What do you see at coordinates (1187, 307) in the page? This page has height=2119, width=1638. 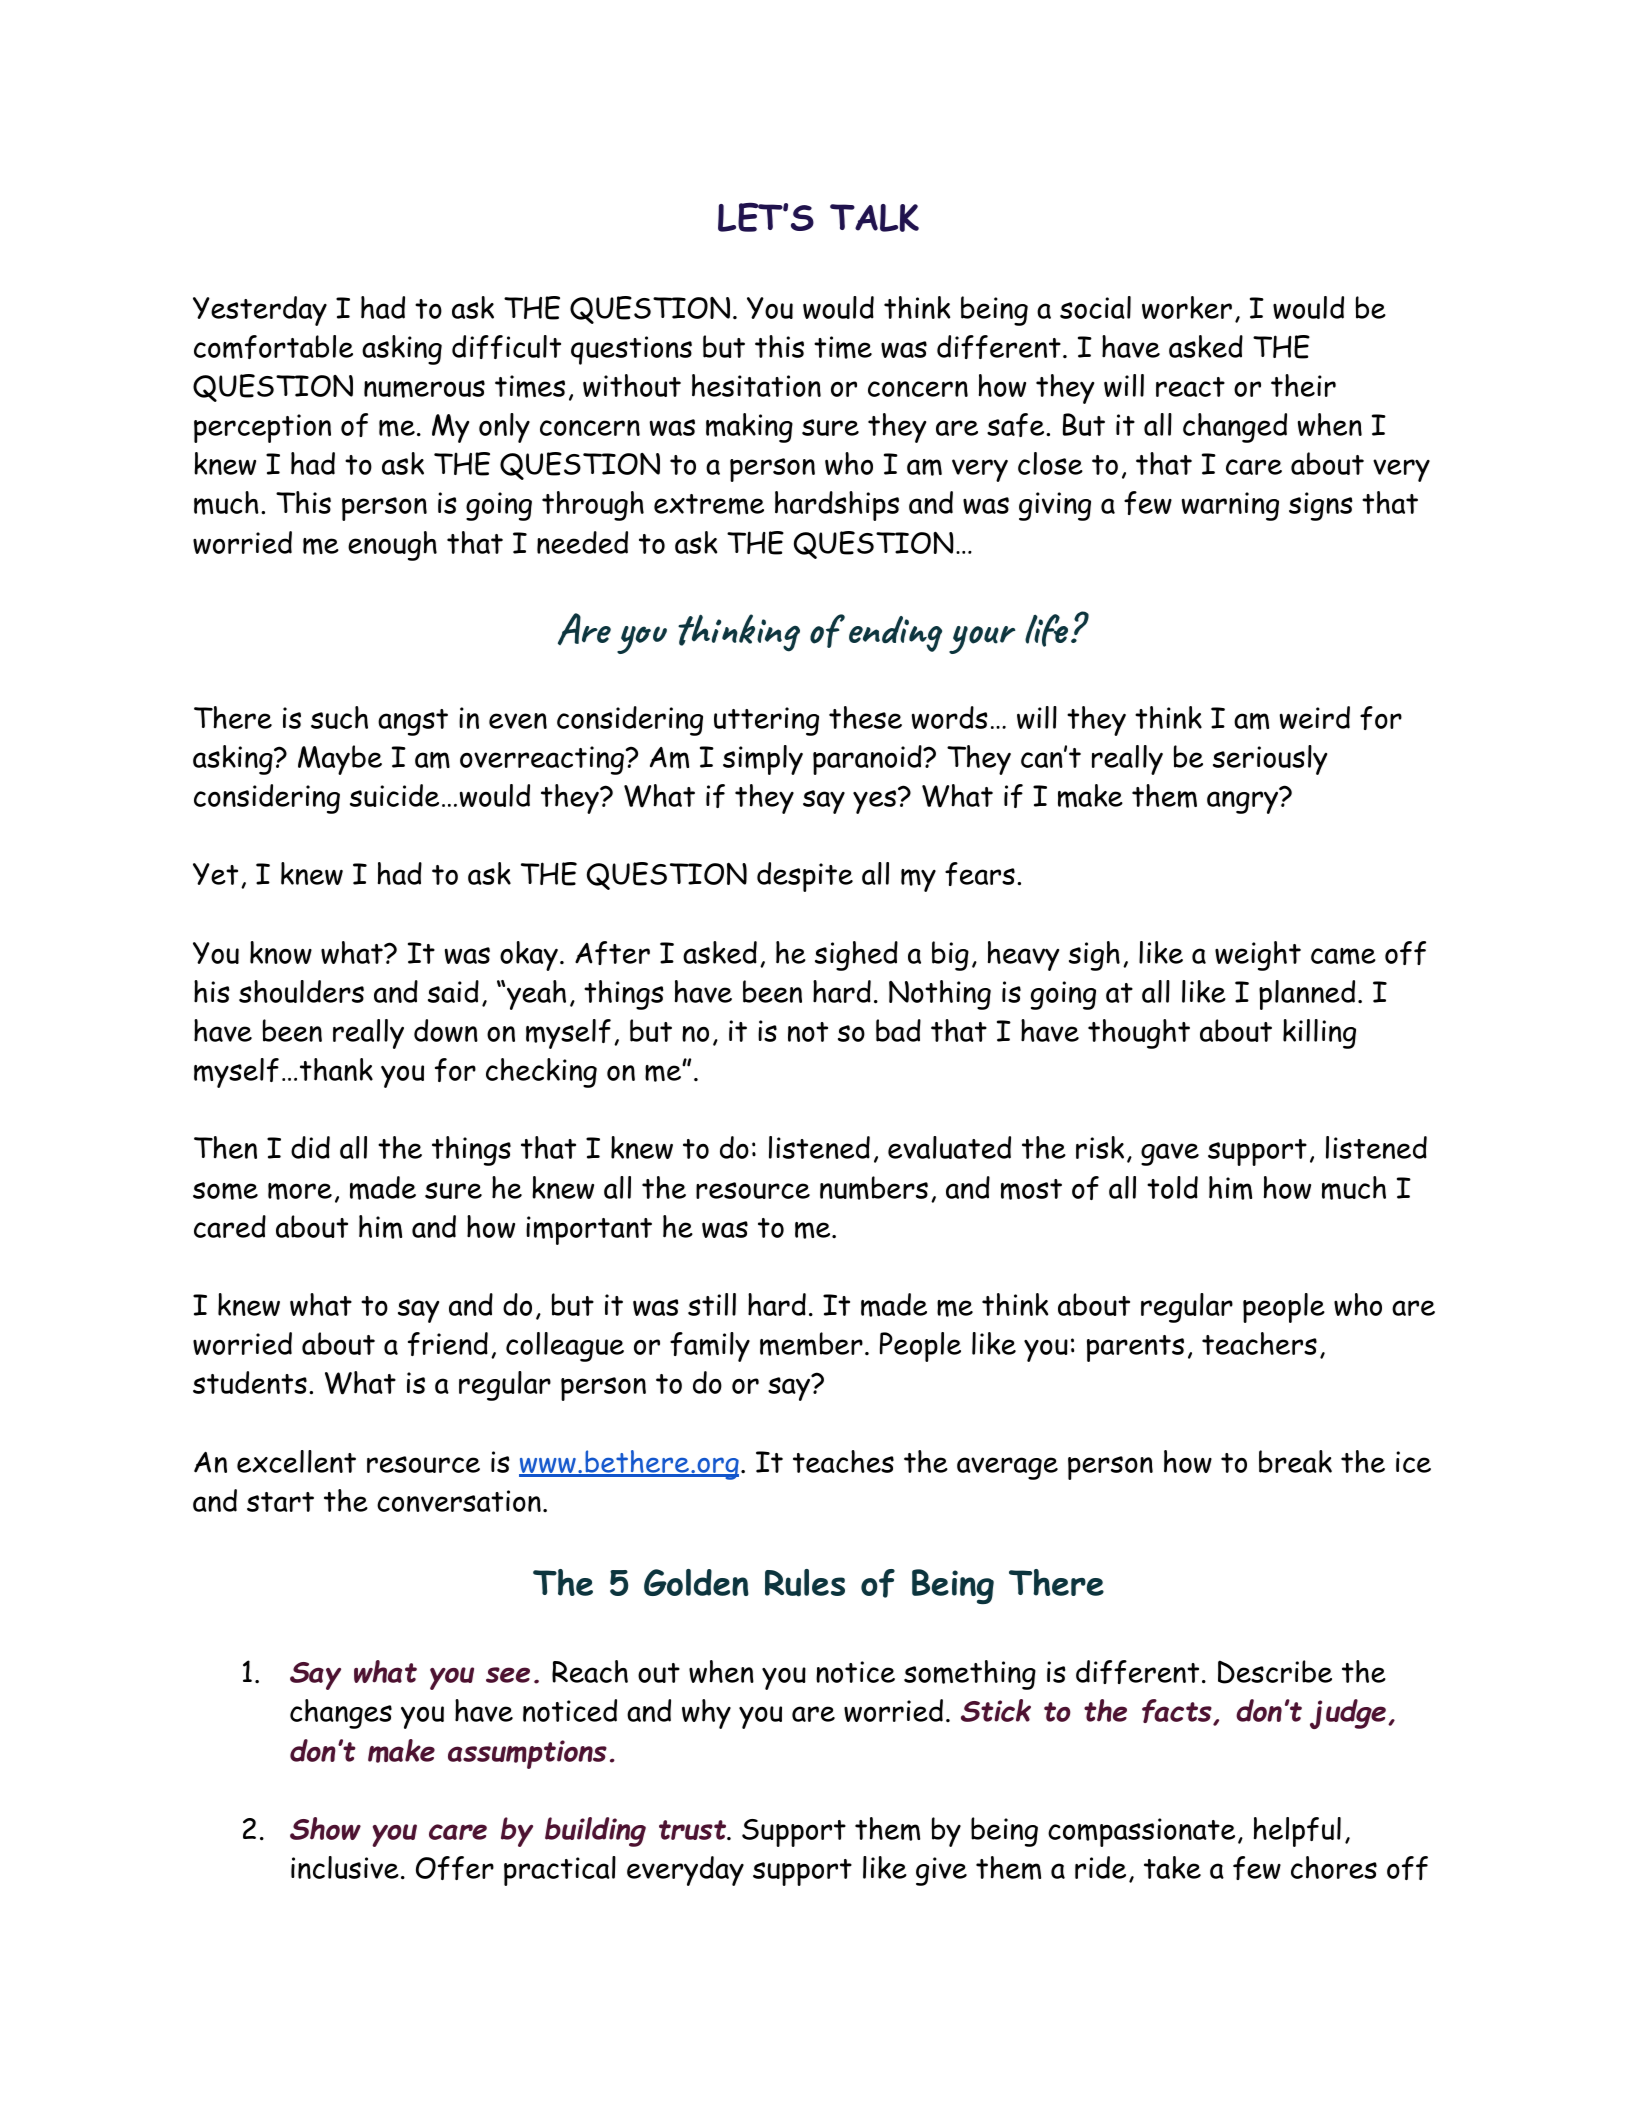 I see `worker` at bounding box center [1187, 307].
